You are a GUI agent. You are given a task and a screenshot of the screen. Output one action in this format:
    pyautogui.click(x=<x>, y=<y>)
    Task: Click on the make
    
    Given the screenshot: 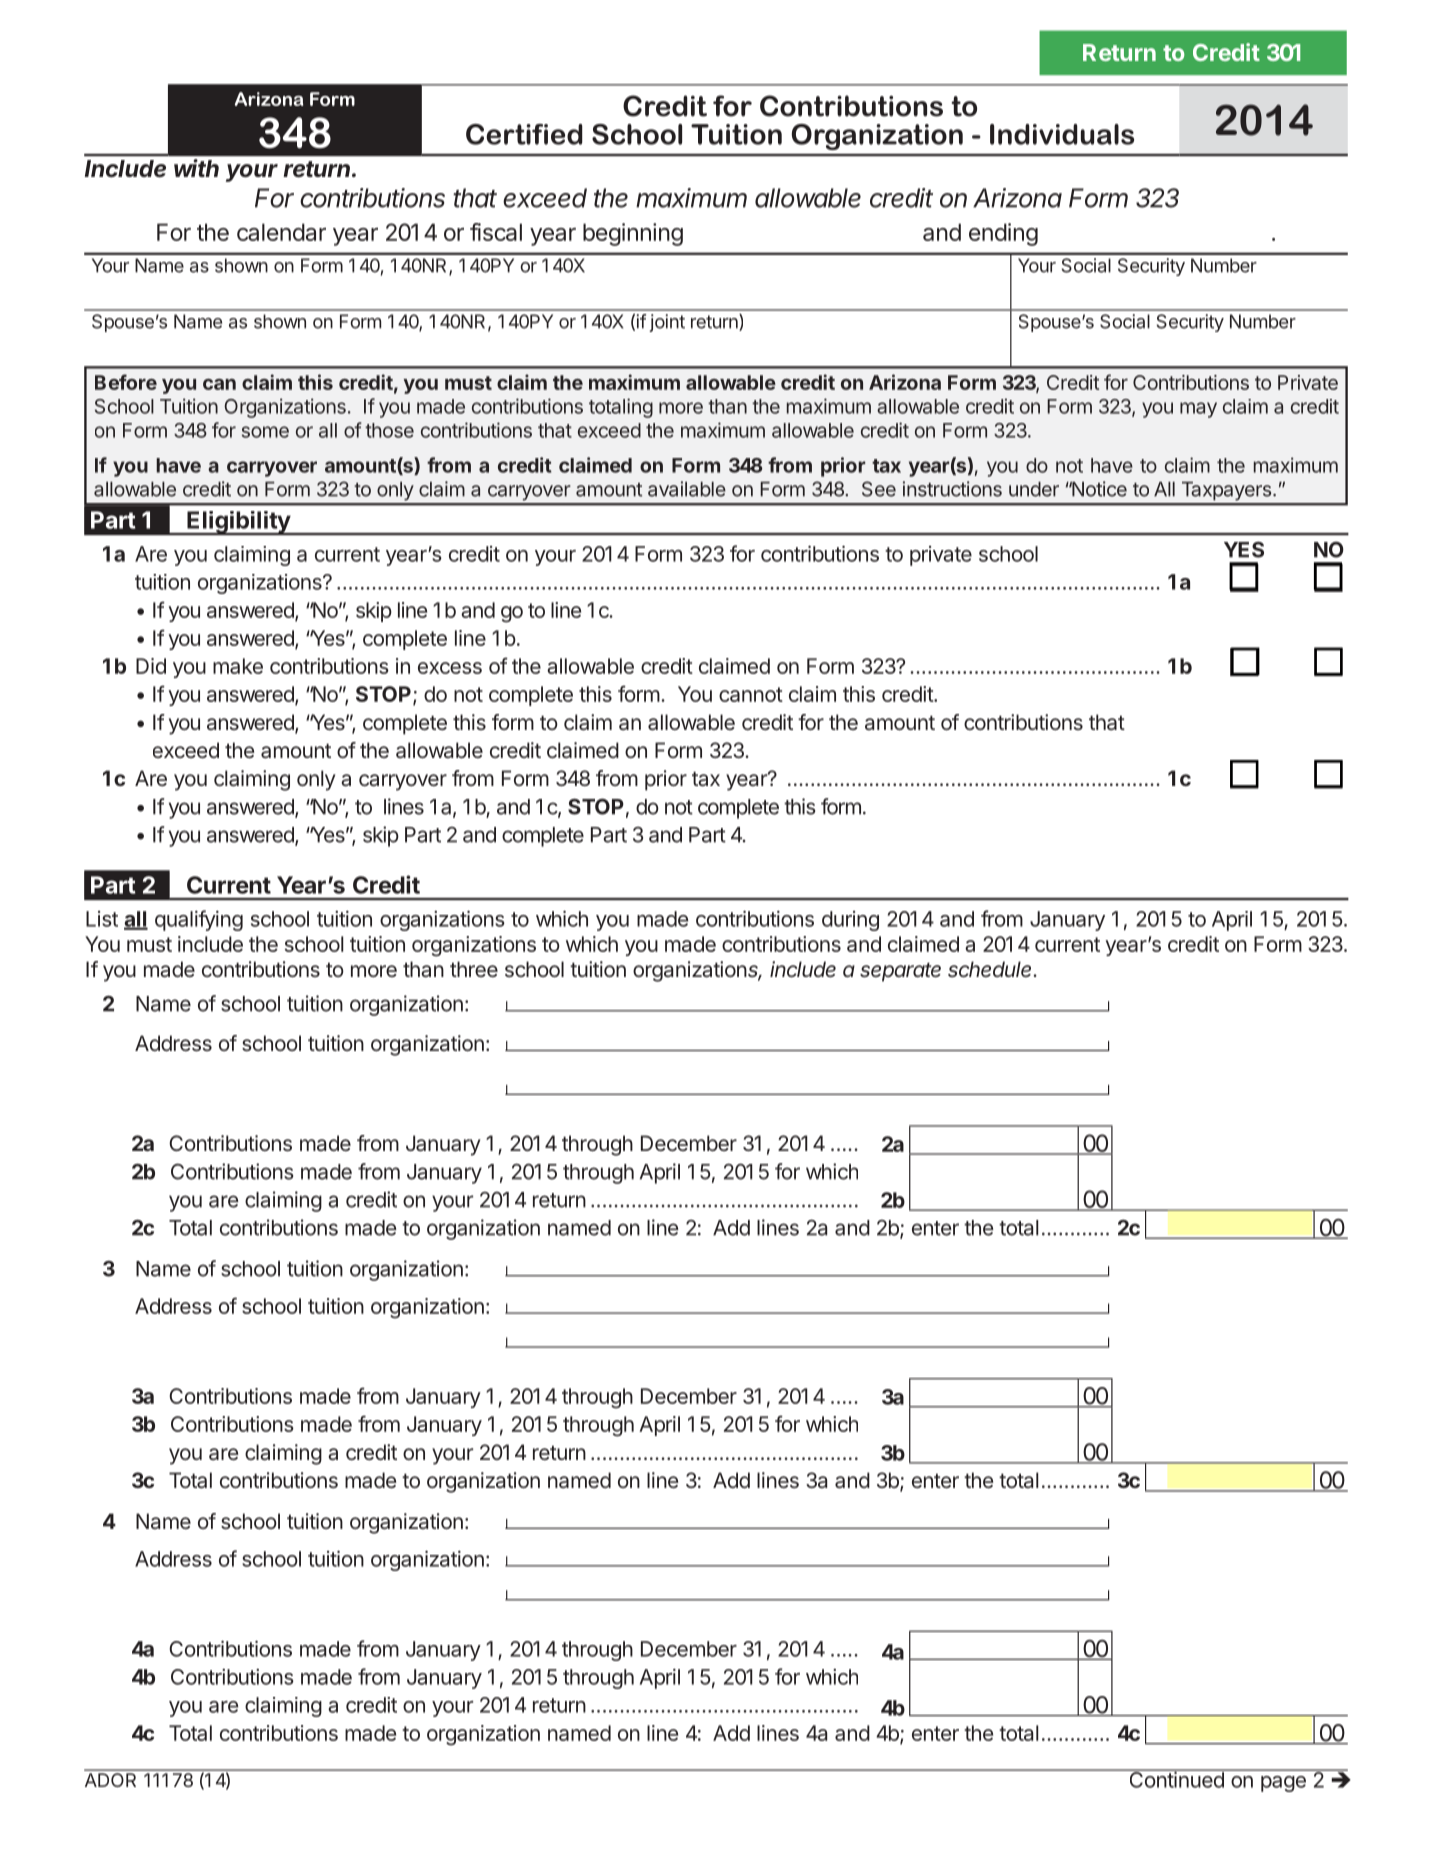 What is the action you would take?
    pyautogui.click(x=238, y=666)
